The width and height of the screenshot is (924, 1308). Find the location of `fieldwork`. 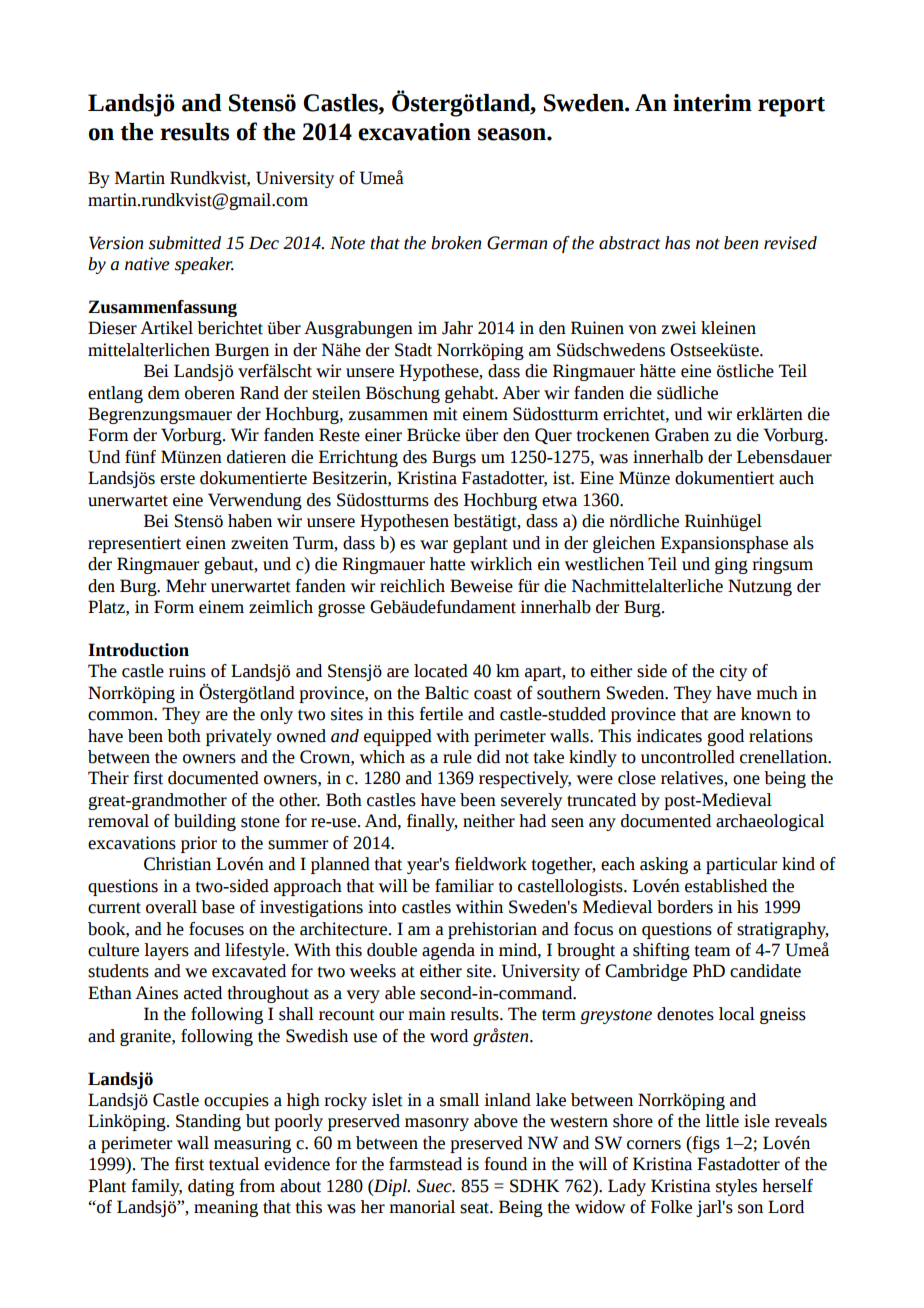

fieldwork is located at coordinates (491, 864).
